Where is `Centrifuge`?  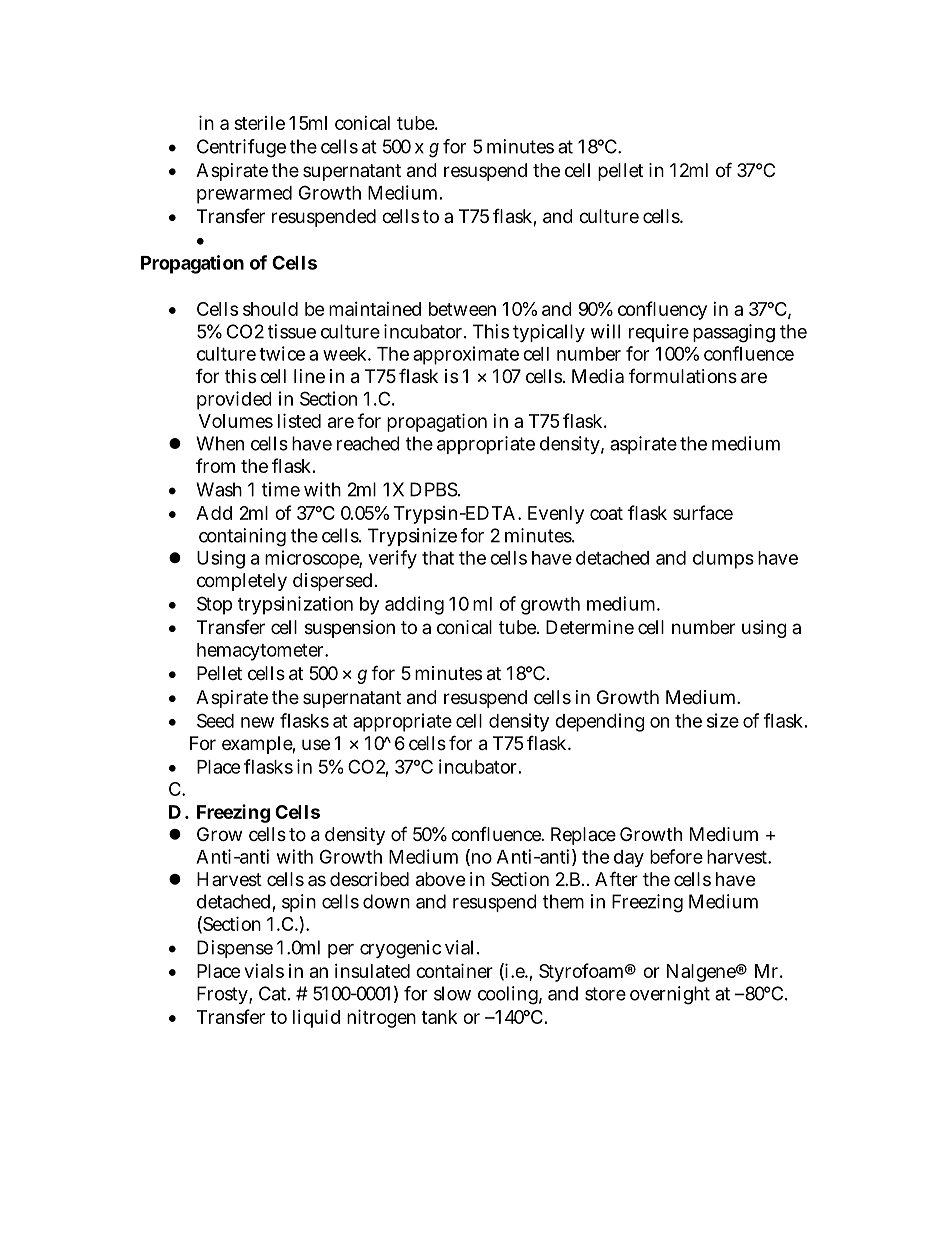
Centrifuge is located at coordinates (241, 148).
